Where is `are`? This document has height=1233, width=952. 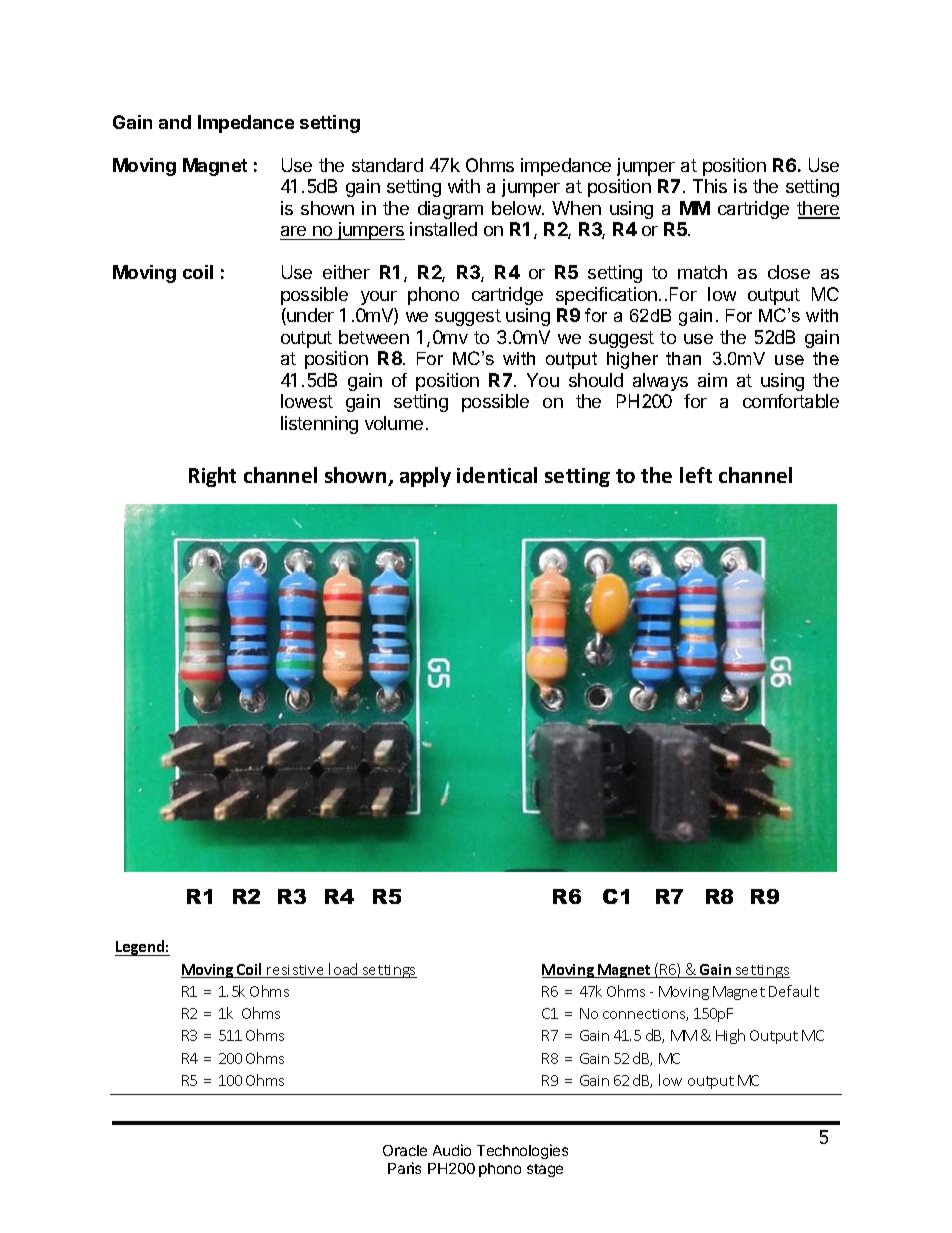 are is located at coordinates (293, 231).
